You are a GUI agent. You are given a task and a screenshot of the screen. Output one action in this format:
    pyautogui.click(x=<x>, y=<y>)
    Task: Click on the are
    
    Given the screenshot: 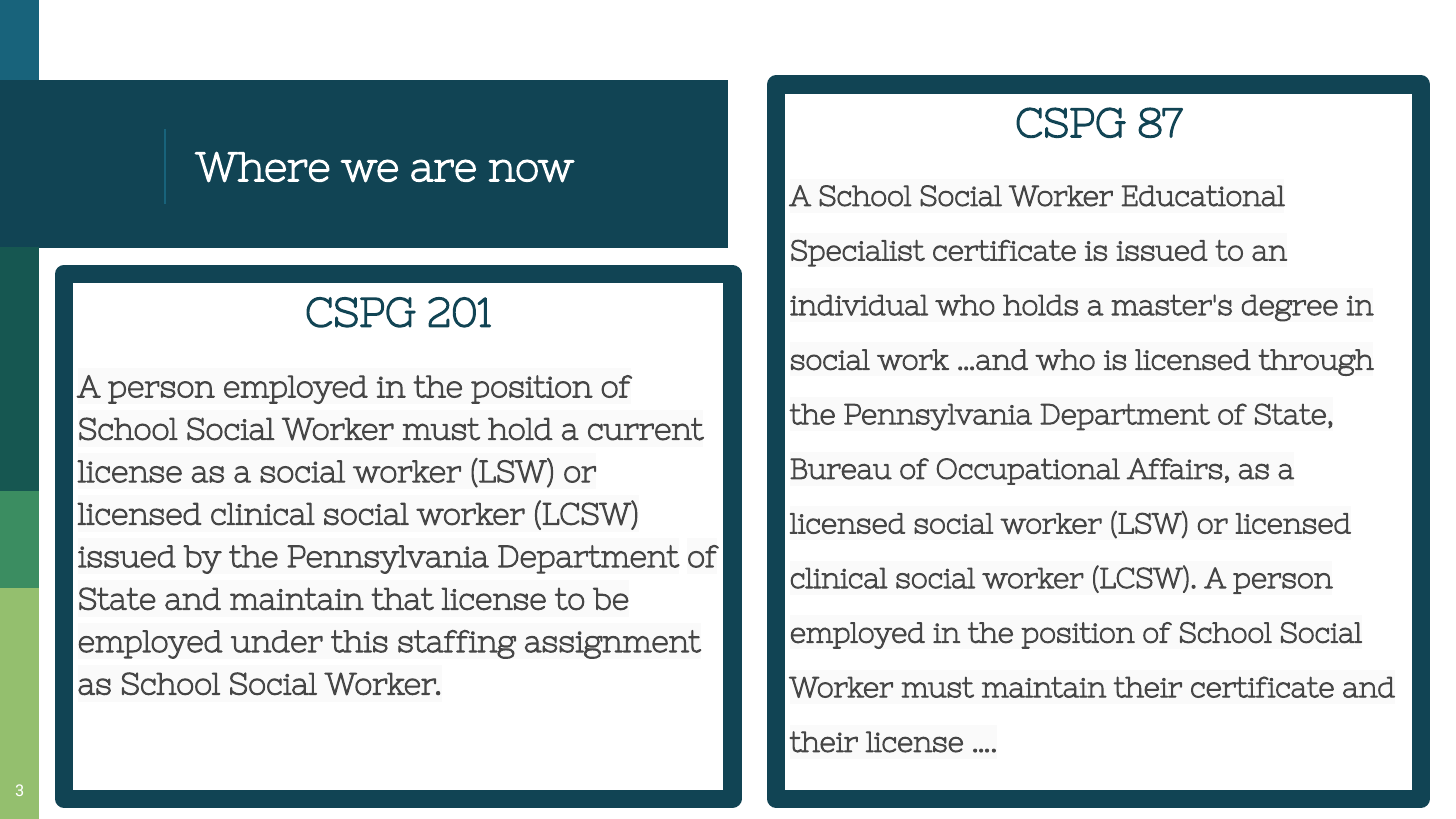 What is the action you would take?
    pyautogui.click(x=443, y=170)
